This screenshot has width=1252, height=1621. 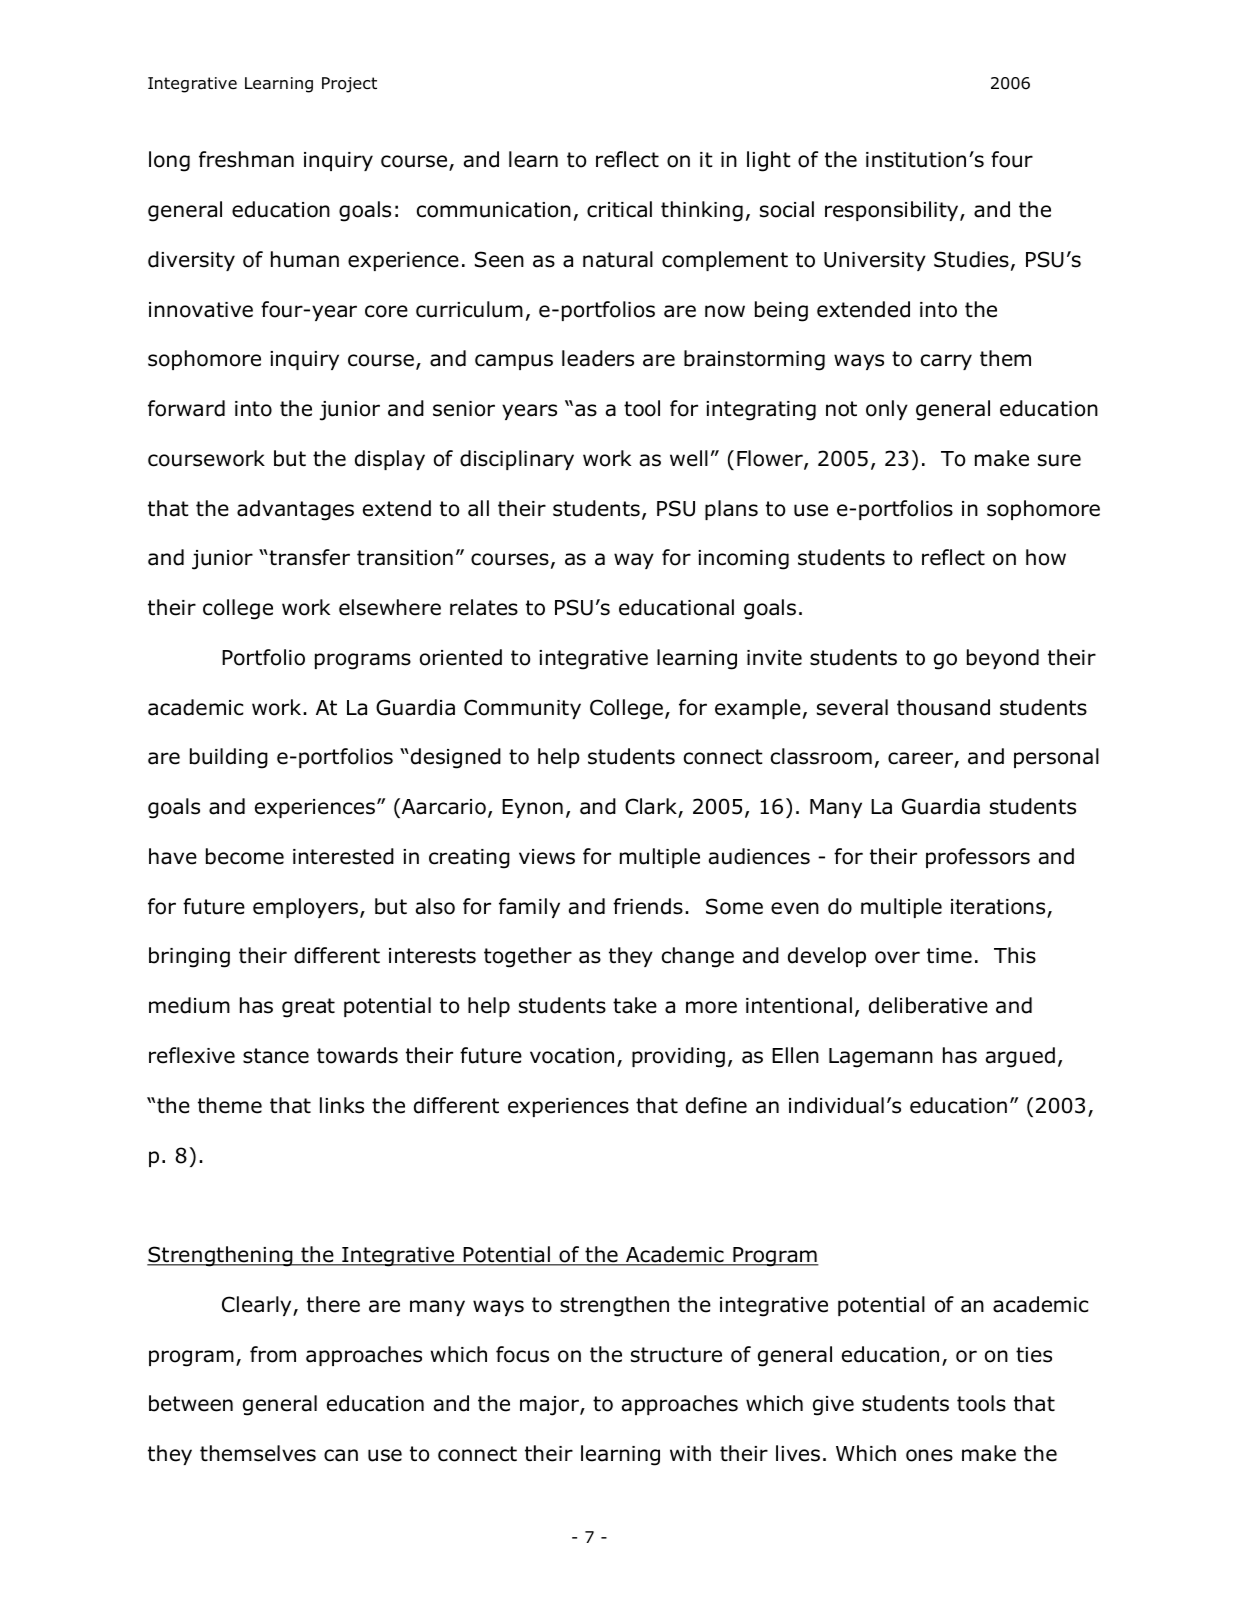 I want to click on from, so click(x=273, y=1354).
